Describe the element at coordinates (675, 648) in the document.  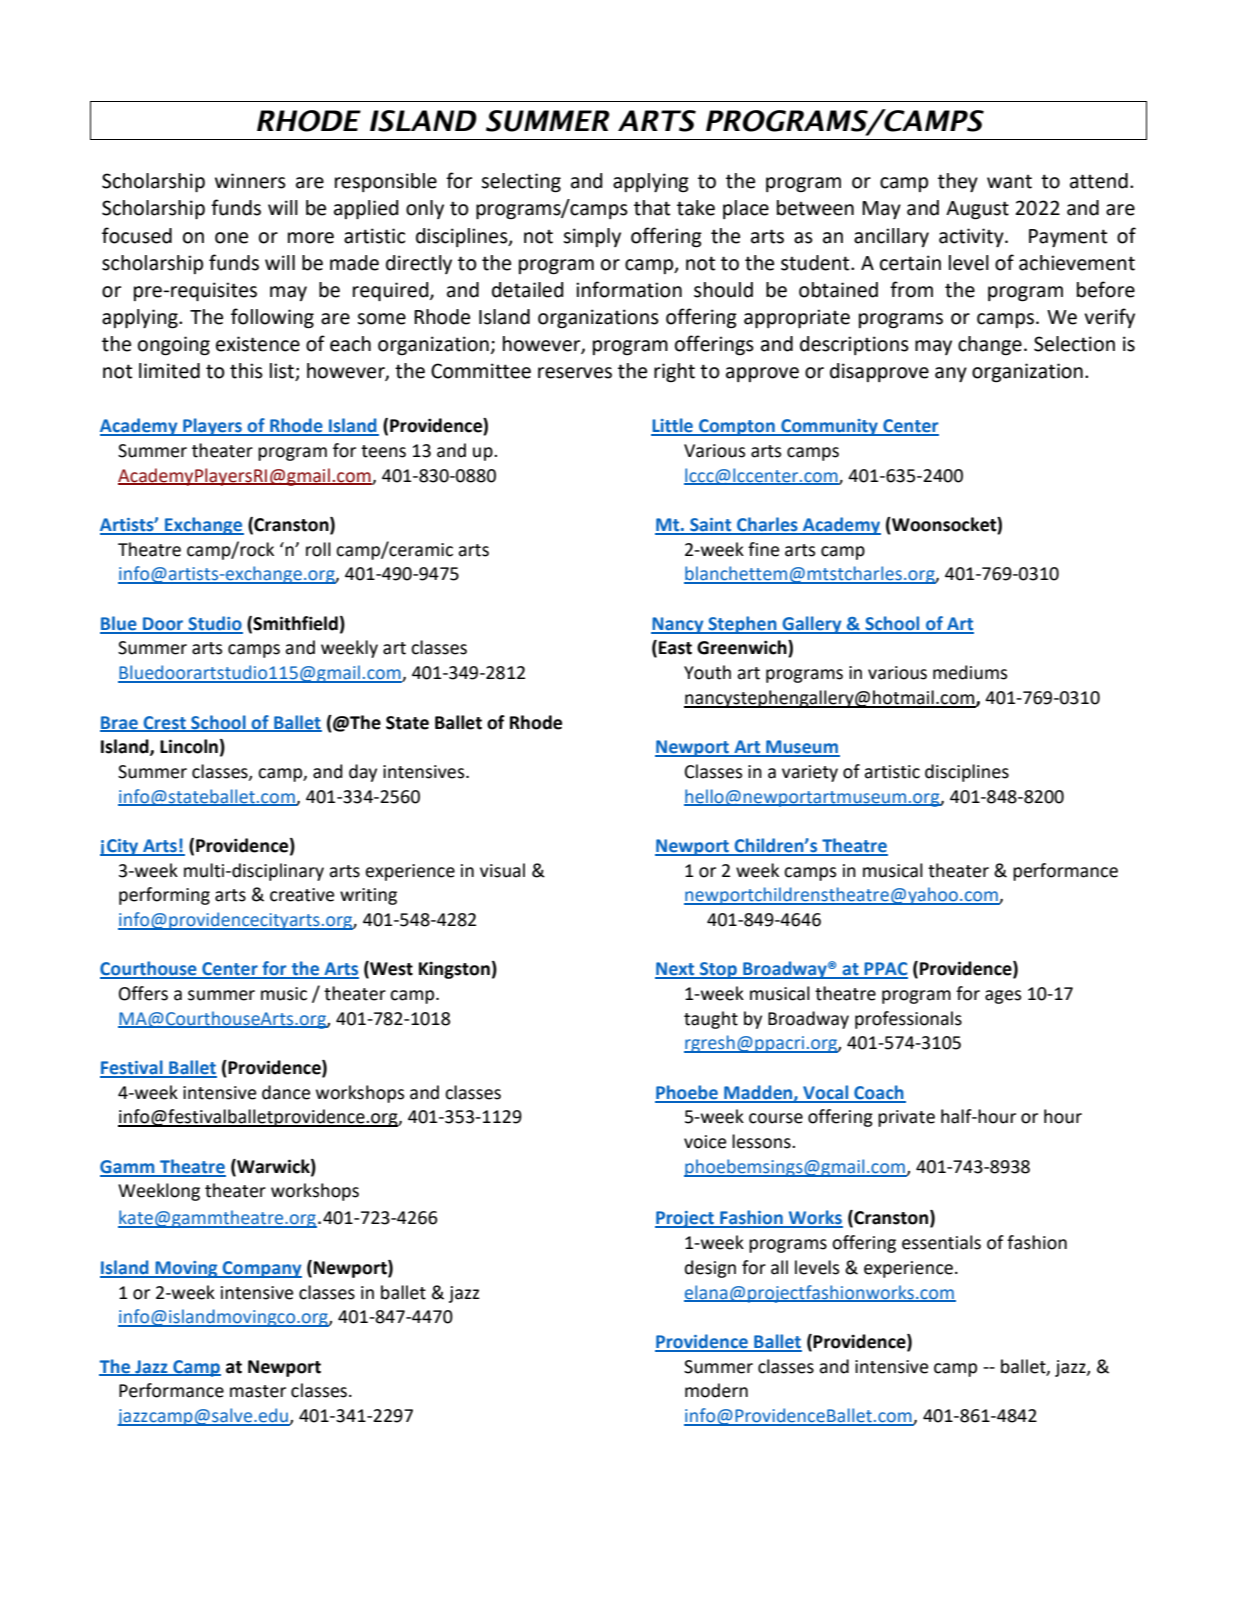
I see `East` at that location.
